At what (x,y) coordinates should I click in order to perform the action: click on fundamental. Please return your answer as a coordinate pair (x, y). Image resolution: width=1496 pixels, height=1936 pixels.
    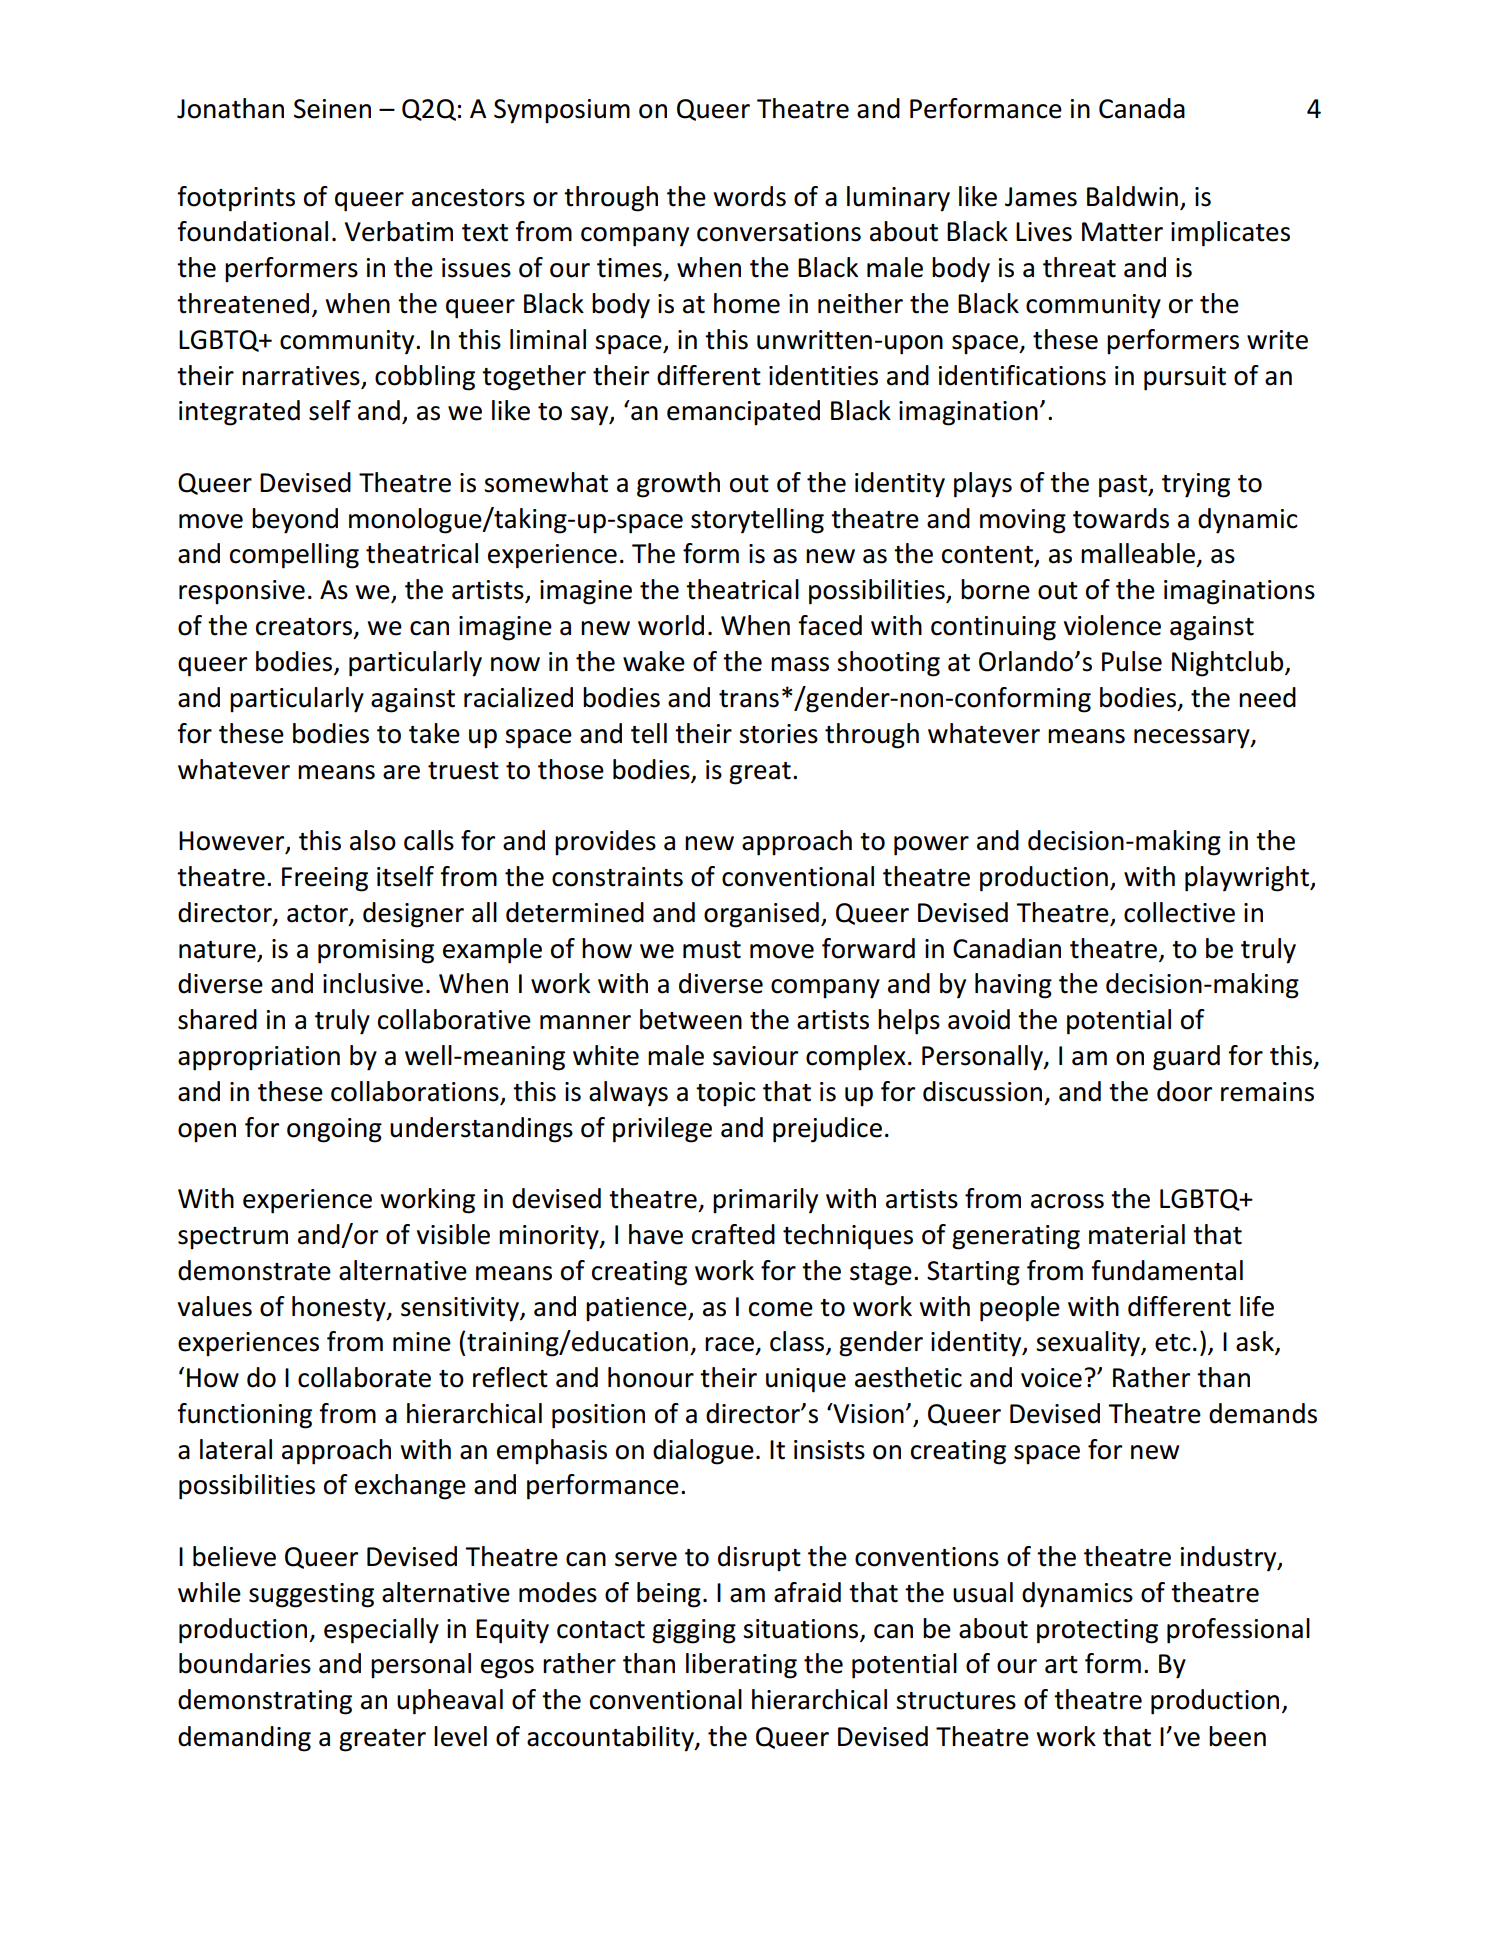
    Looking at the image, I should click on (1167, 1270).
